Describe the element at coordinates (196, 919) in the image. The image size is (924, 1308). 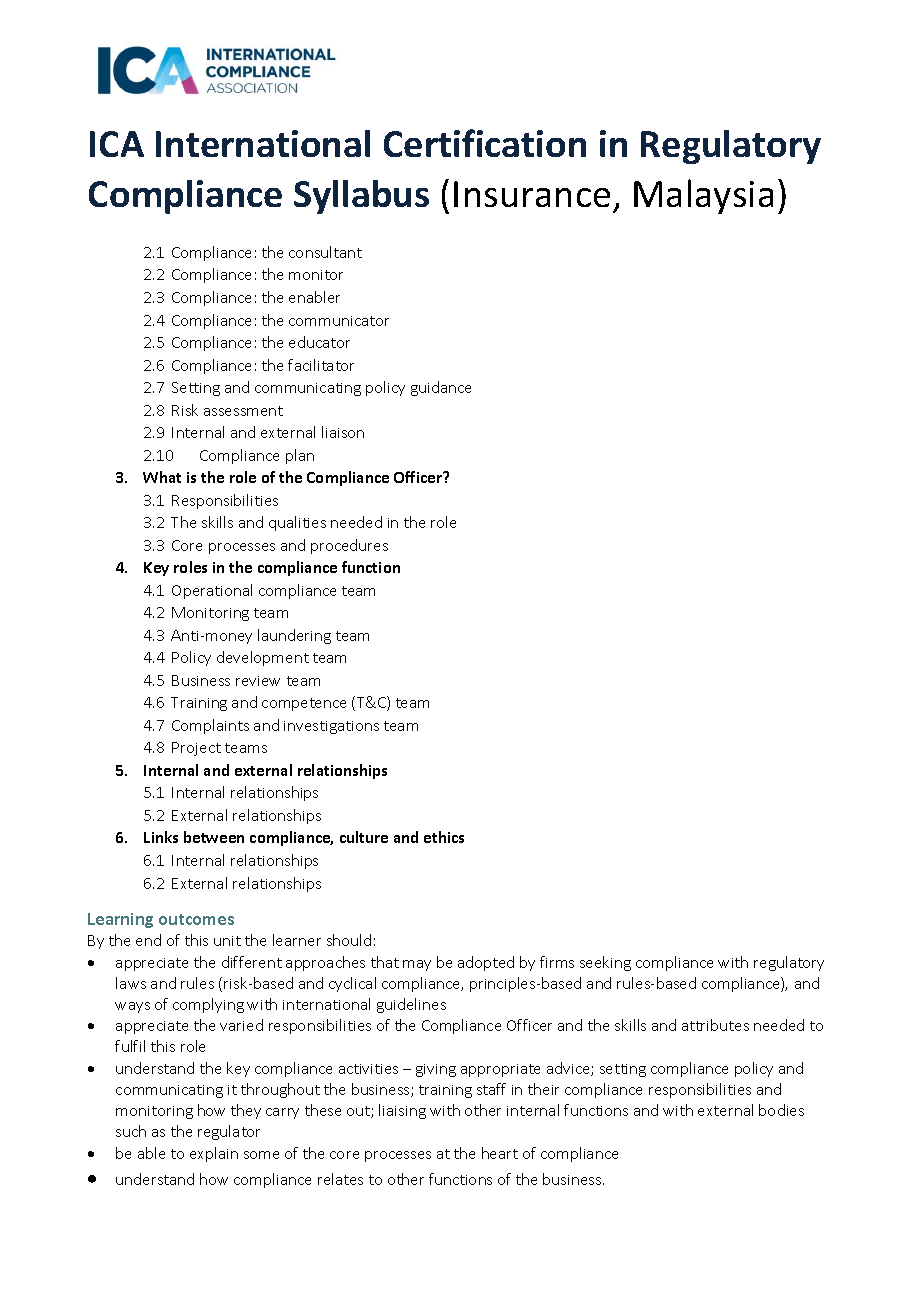
I see `outcomes` at that location.
